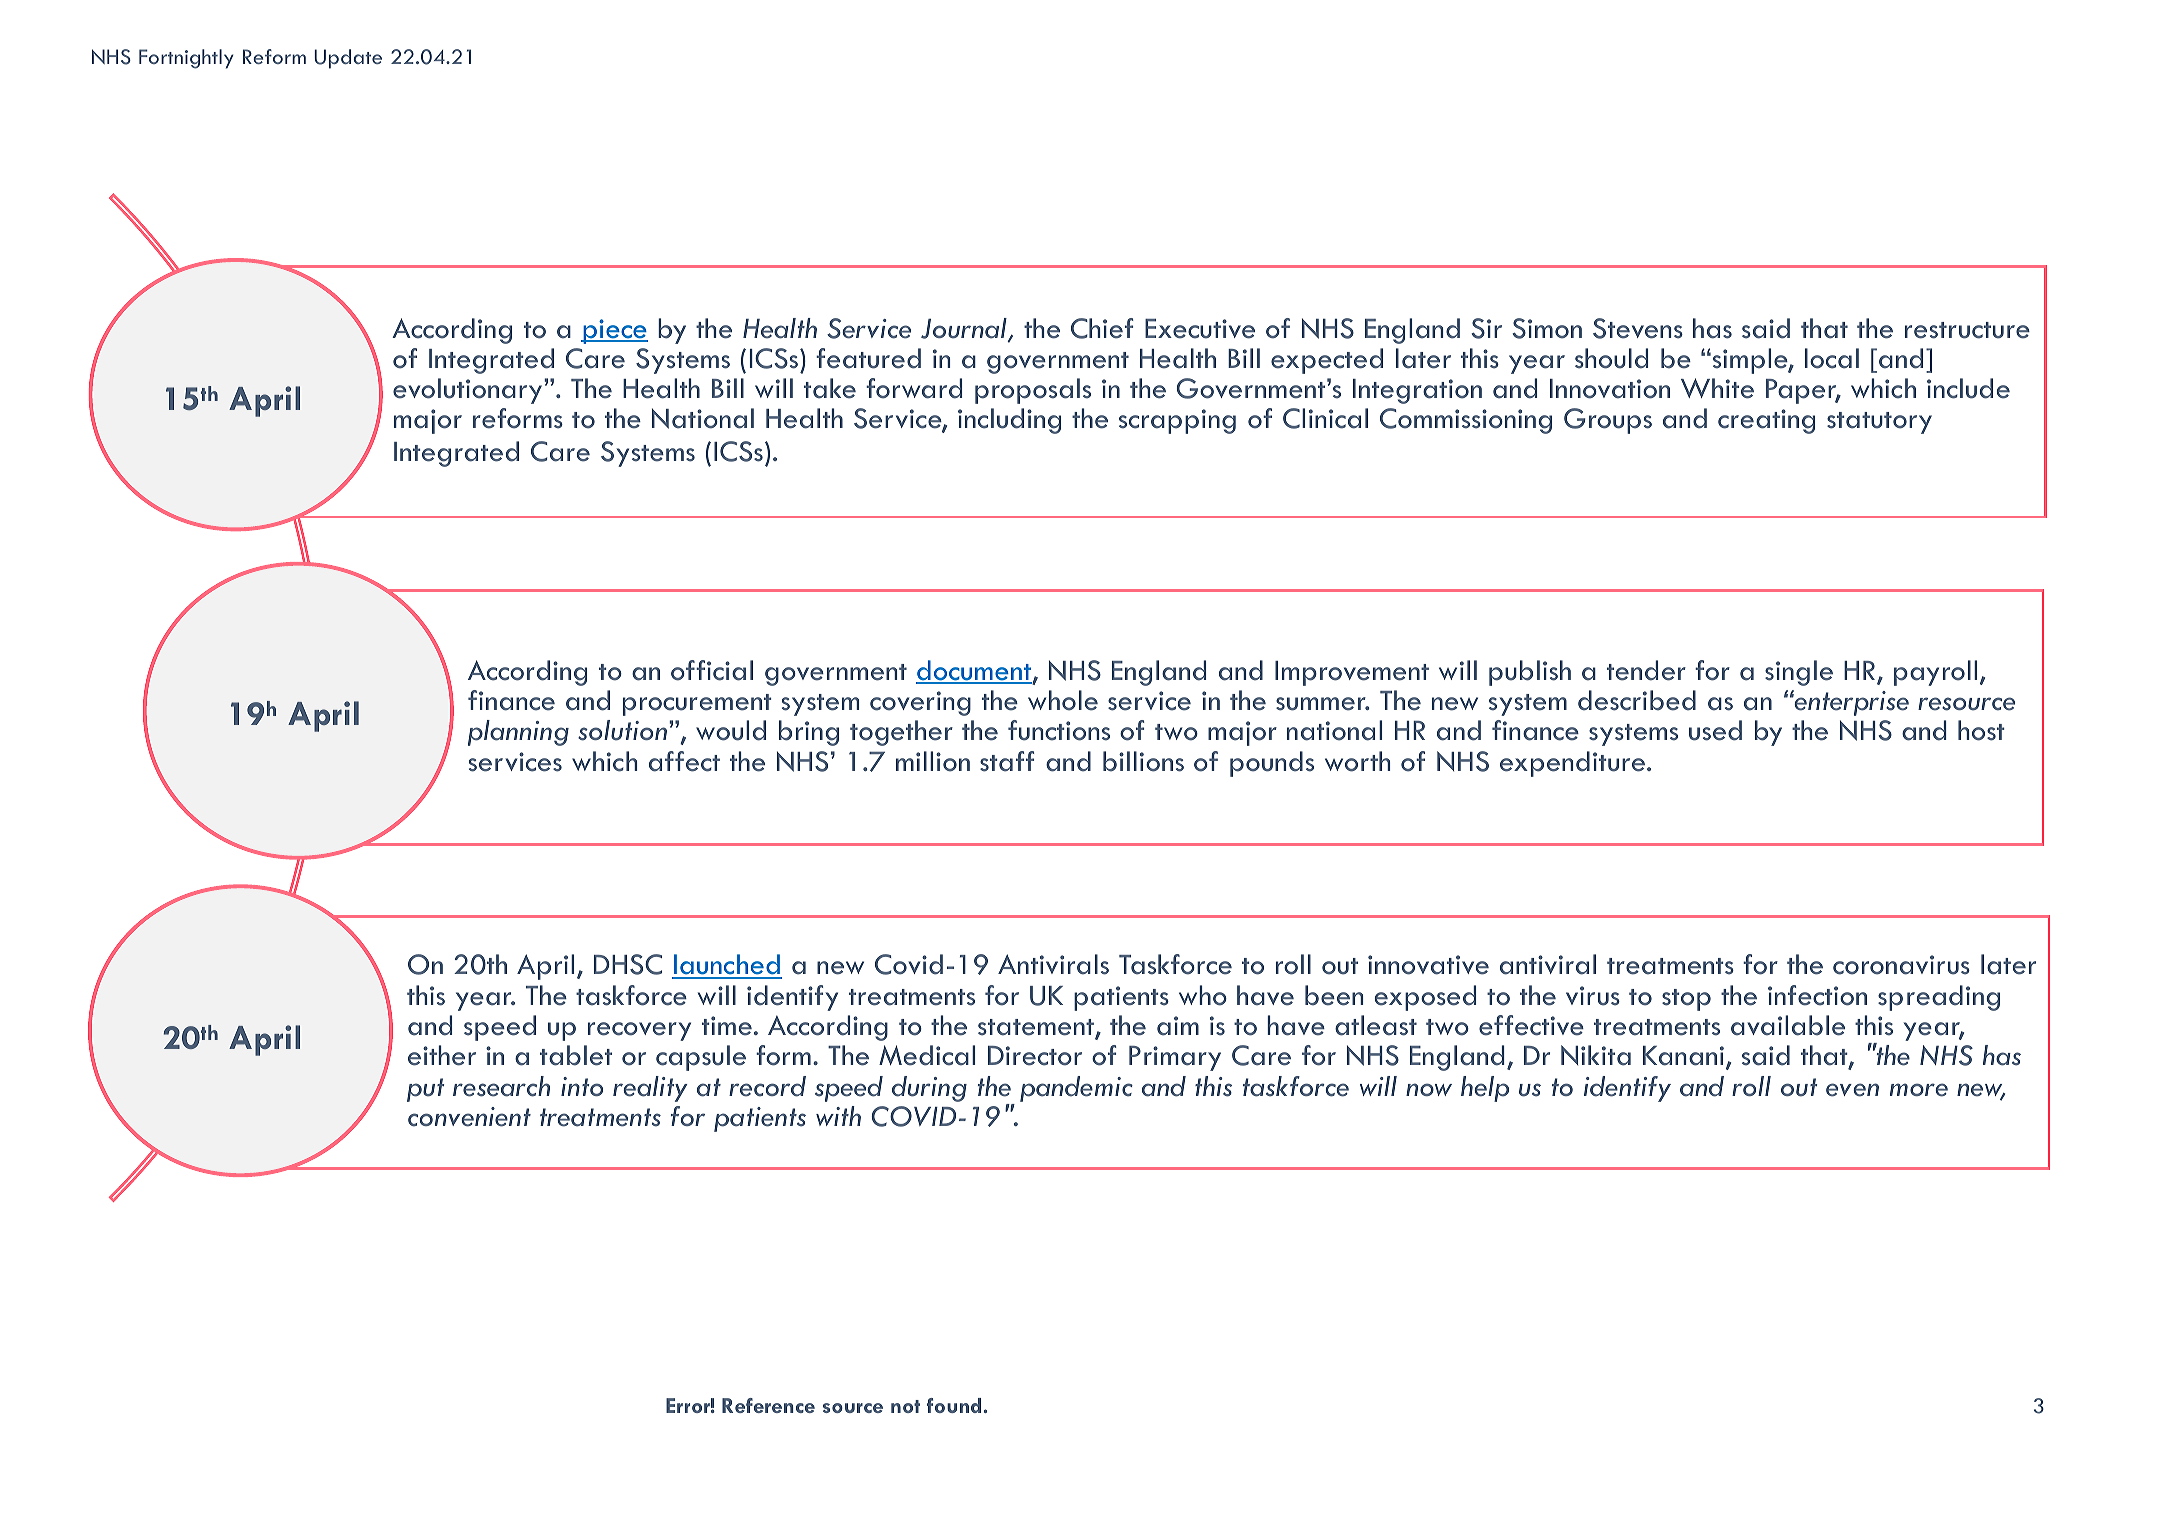  What do you see at coordinates (348, 59) in the page?
I see `Update` at bounding box center [348, 59].
